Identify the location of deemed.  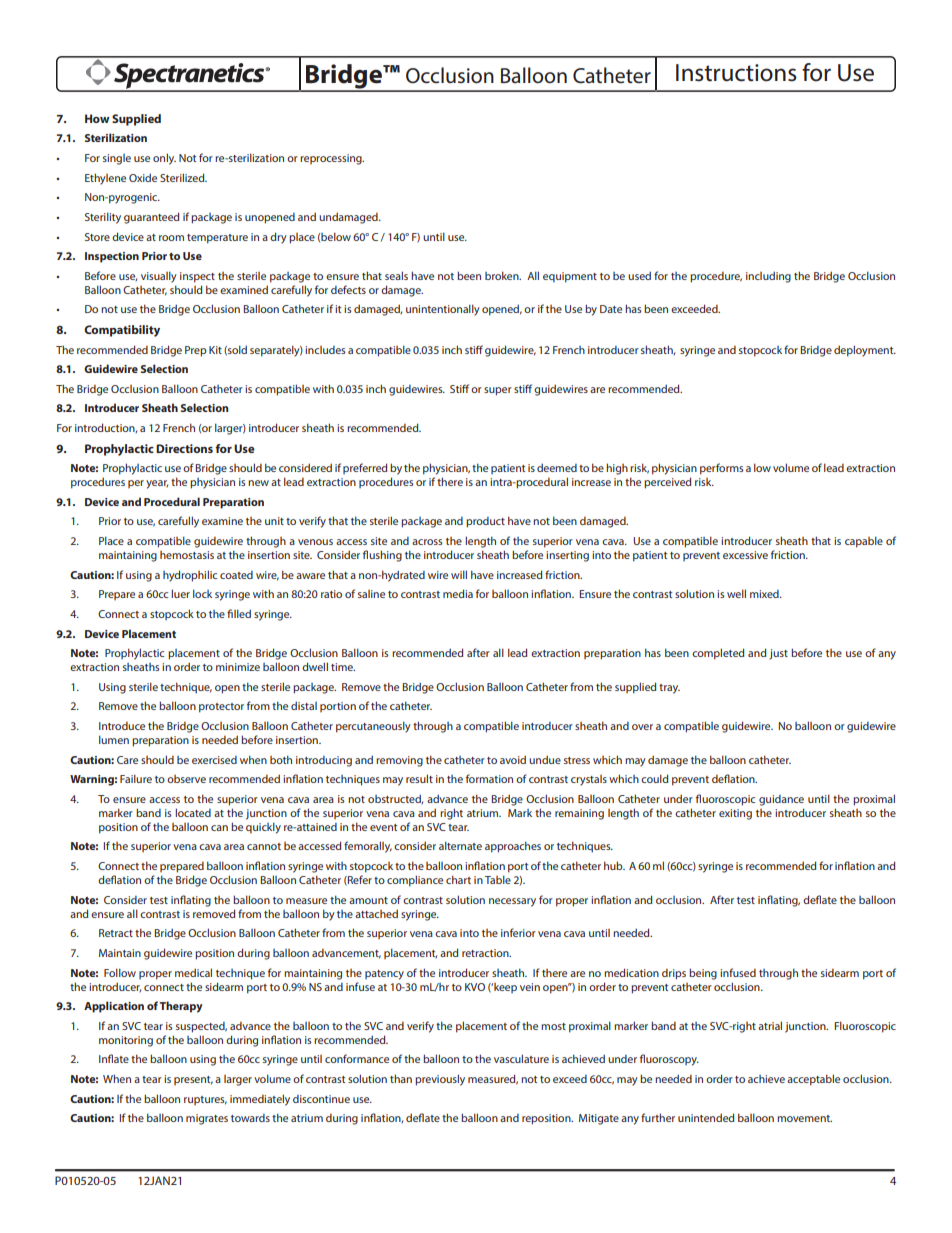
(557, 467).
